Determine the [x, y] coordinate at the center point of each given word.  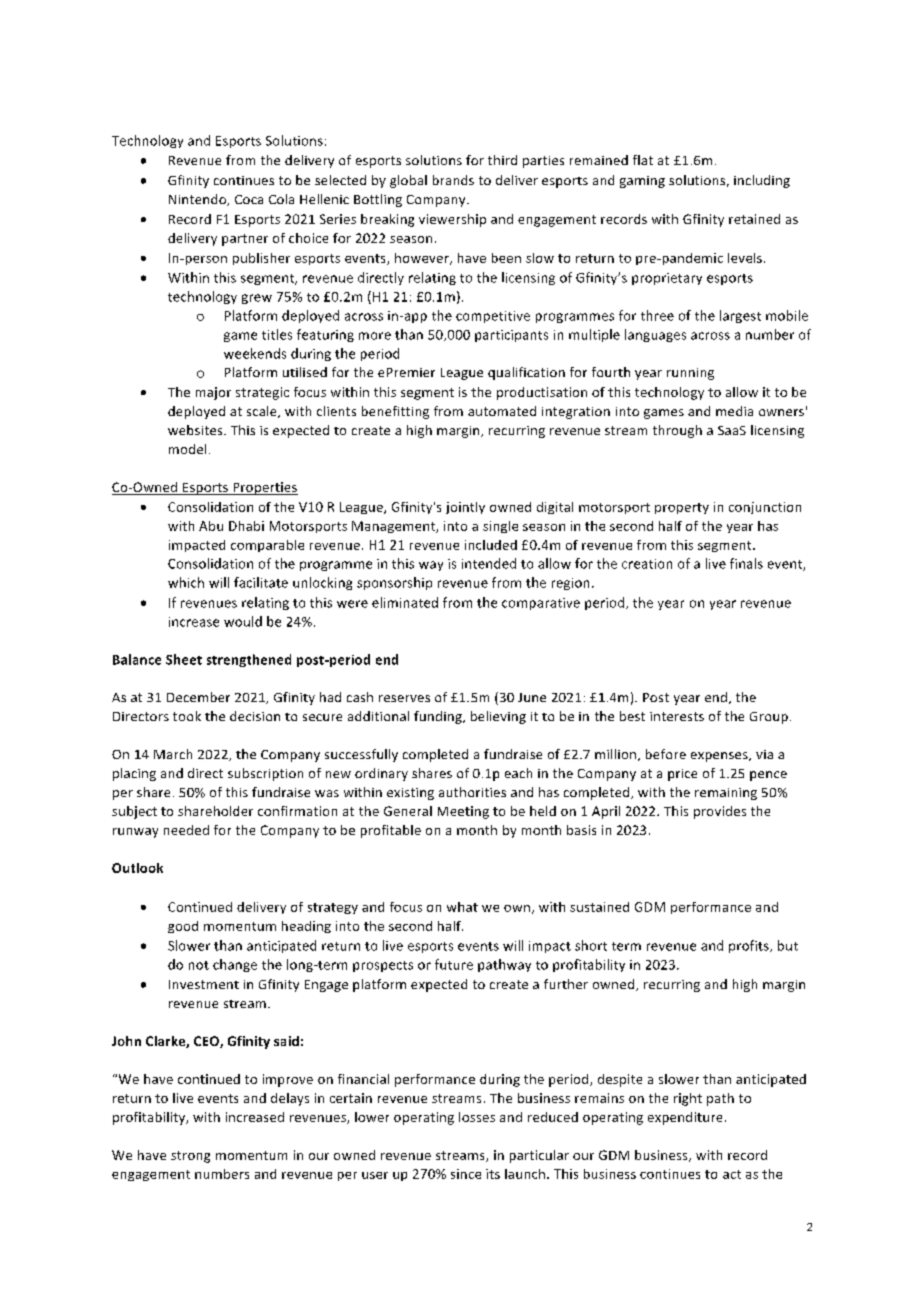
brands [453, 180]
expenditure [685, 1118]
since [466, 1174]
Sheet [184, 659]
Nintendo [199, 200]
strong [190, 1157]
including [762, 181]
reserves [404, 698]
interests [677, 716]
